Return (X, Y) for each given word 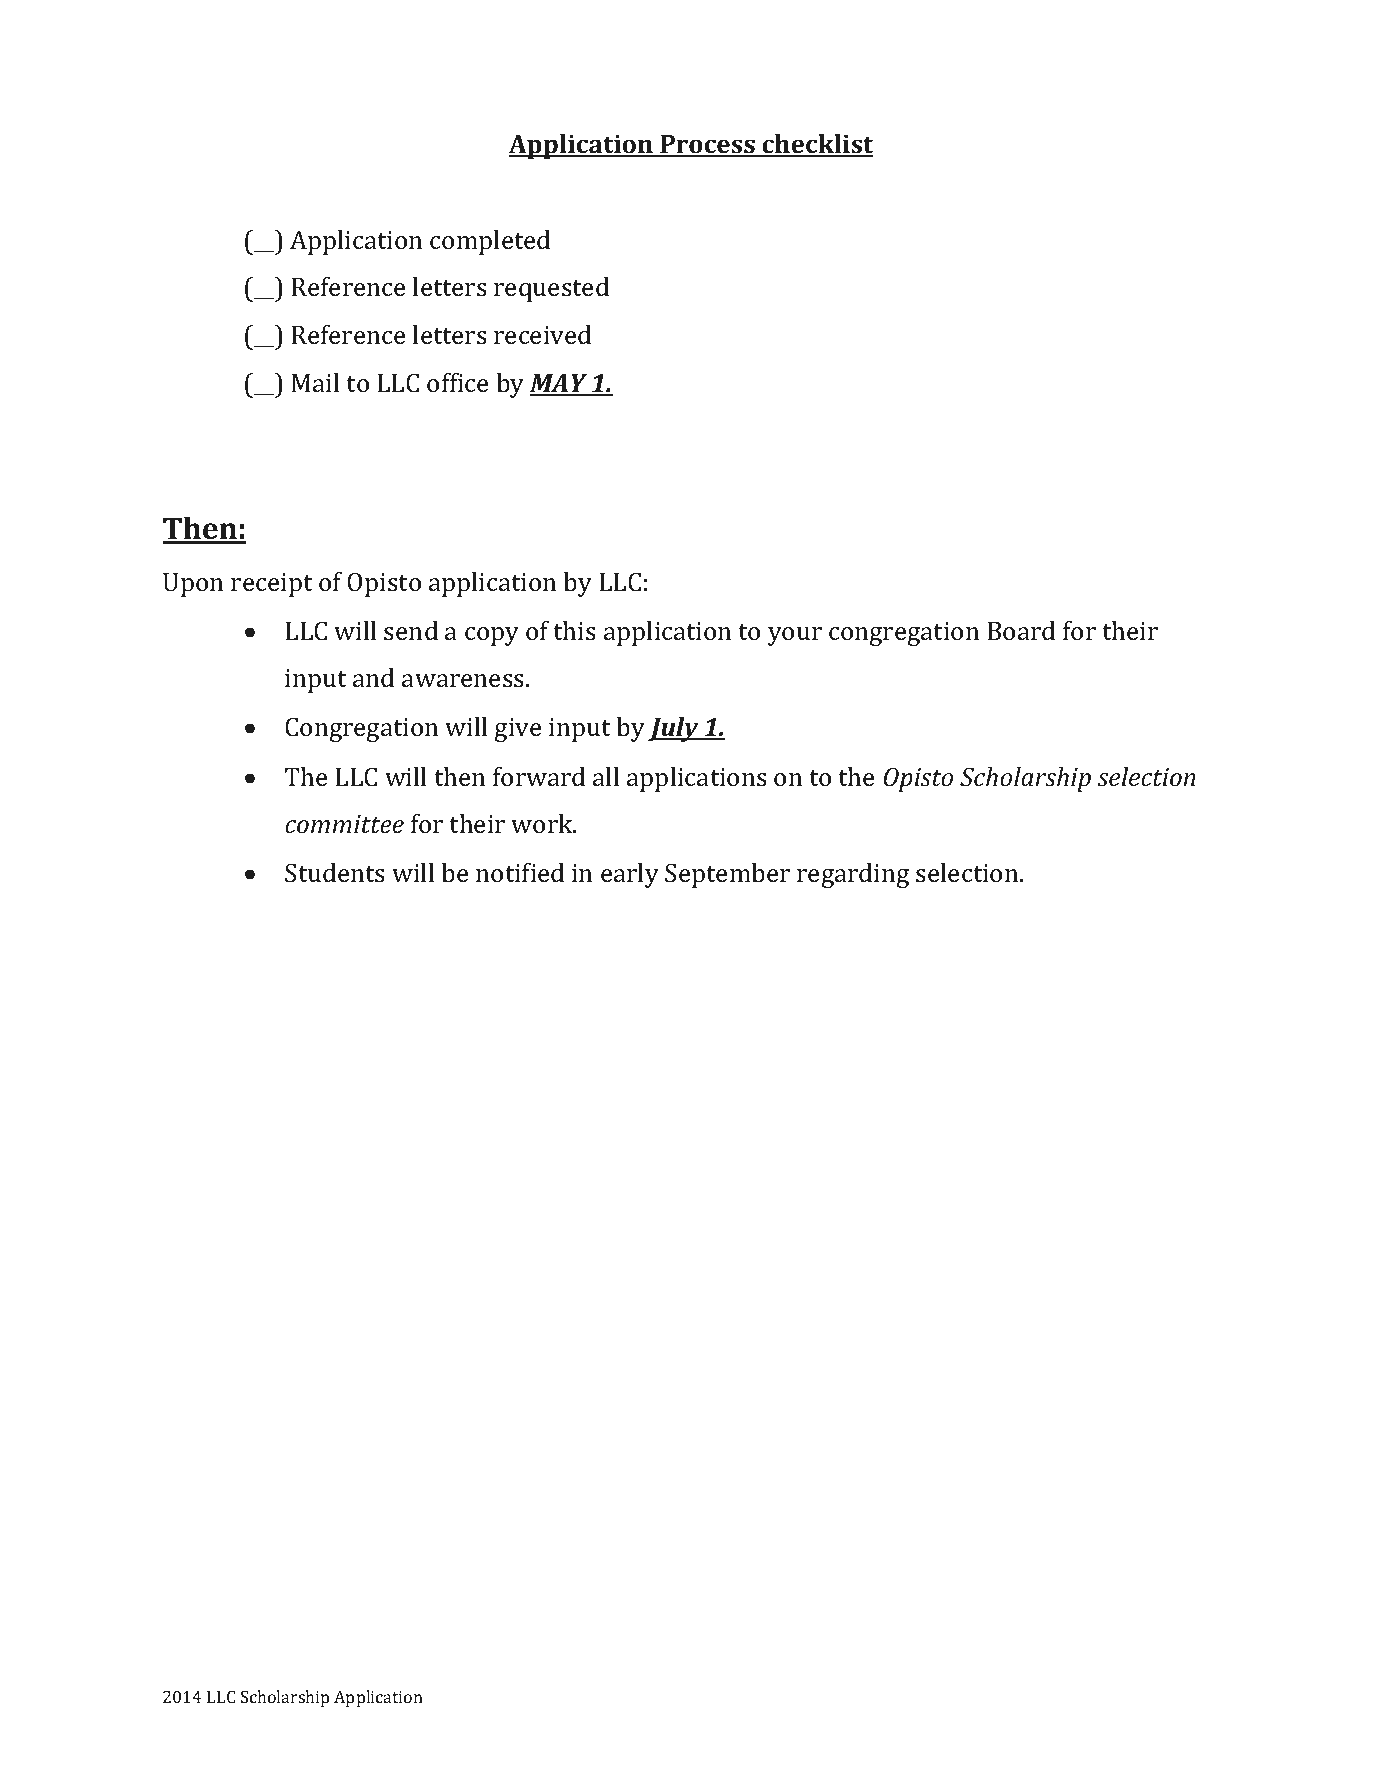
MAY (560, 384)
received (542, 335)
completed (490, 242)
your (795, 636)
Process (707, 145)
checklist (816, 145)
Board (1021, 631)
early (630, 875)
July (674, 729)
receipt (271, 585)
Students (335, 873)
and (373, 678)
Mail (315, 383)
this (574, 631)
